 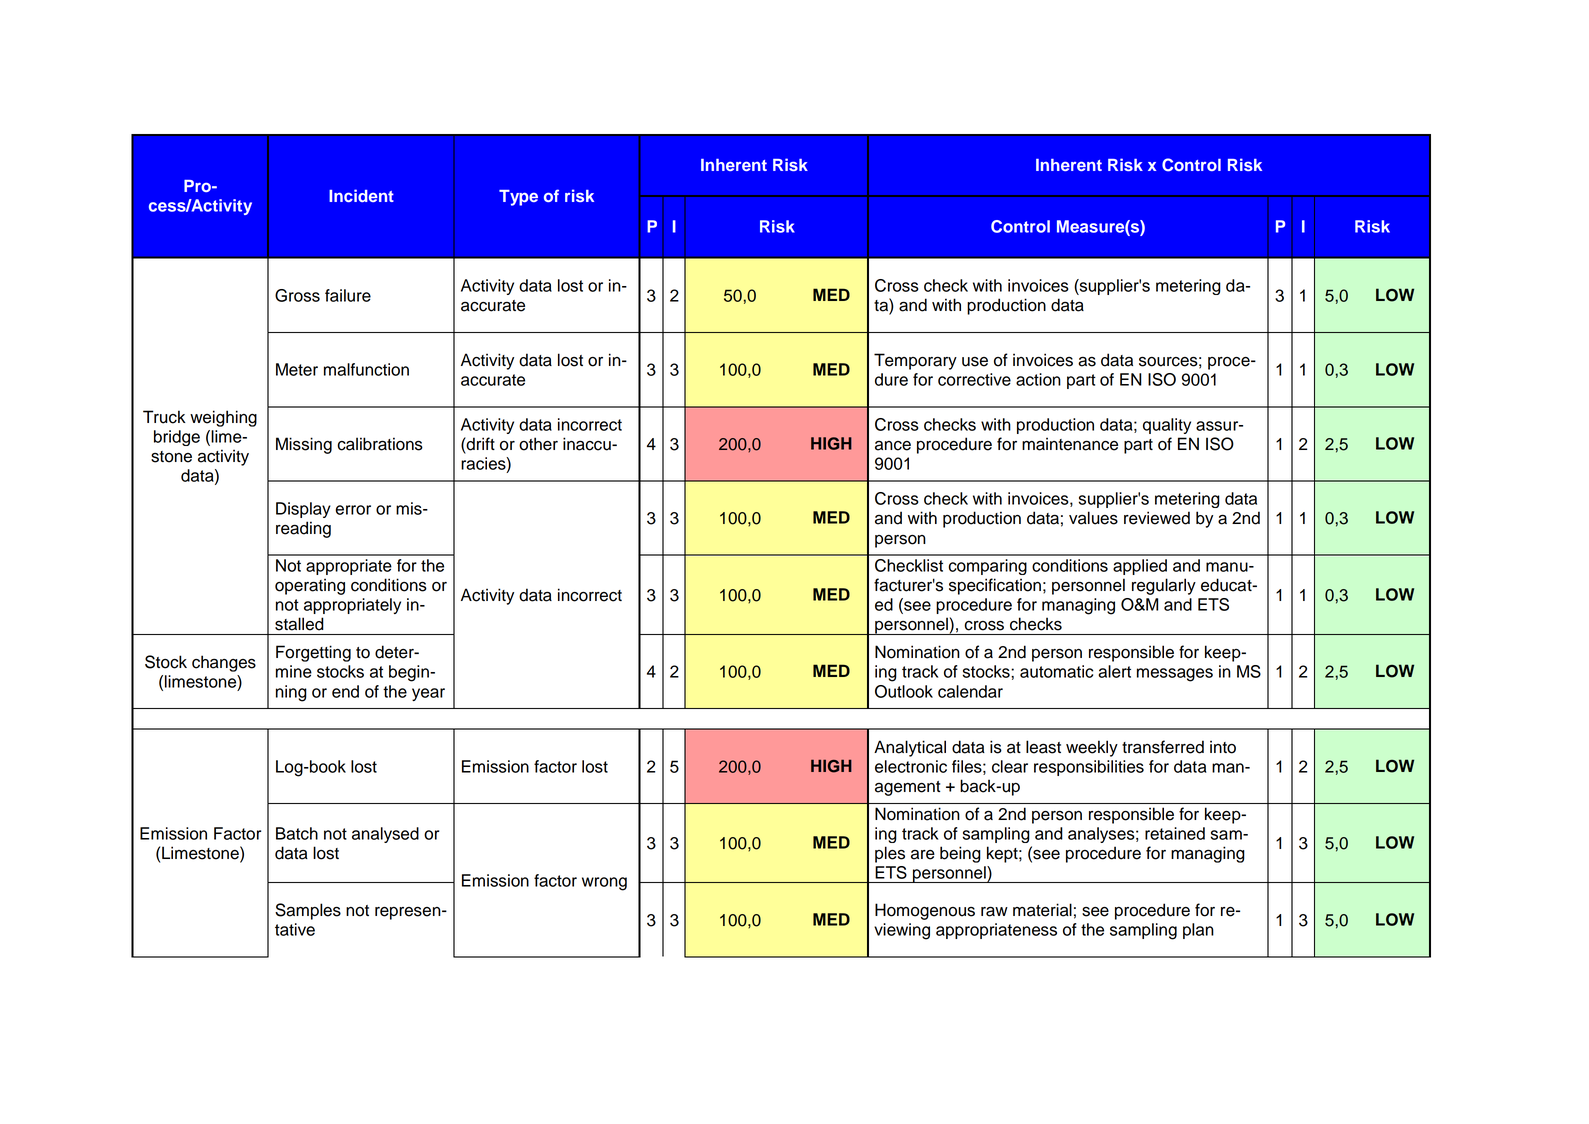 I want to click on Type, so click(x=518, y=198).
